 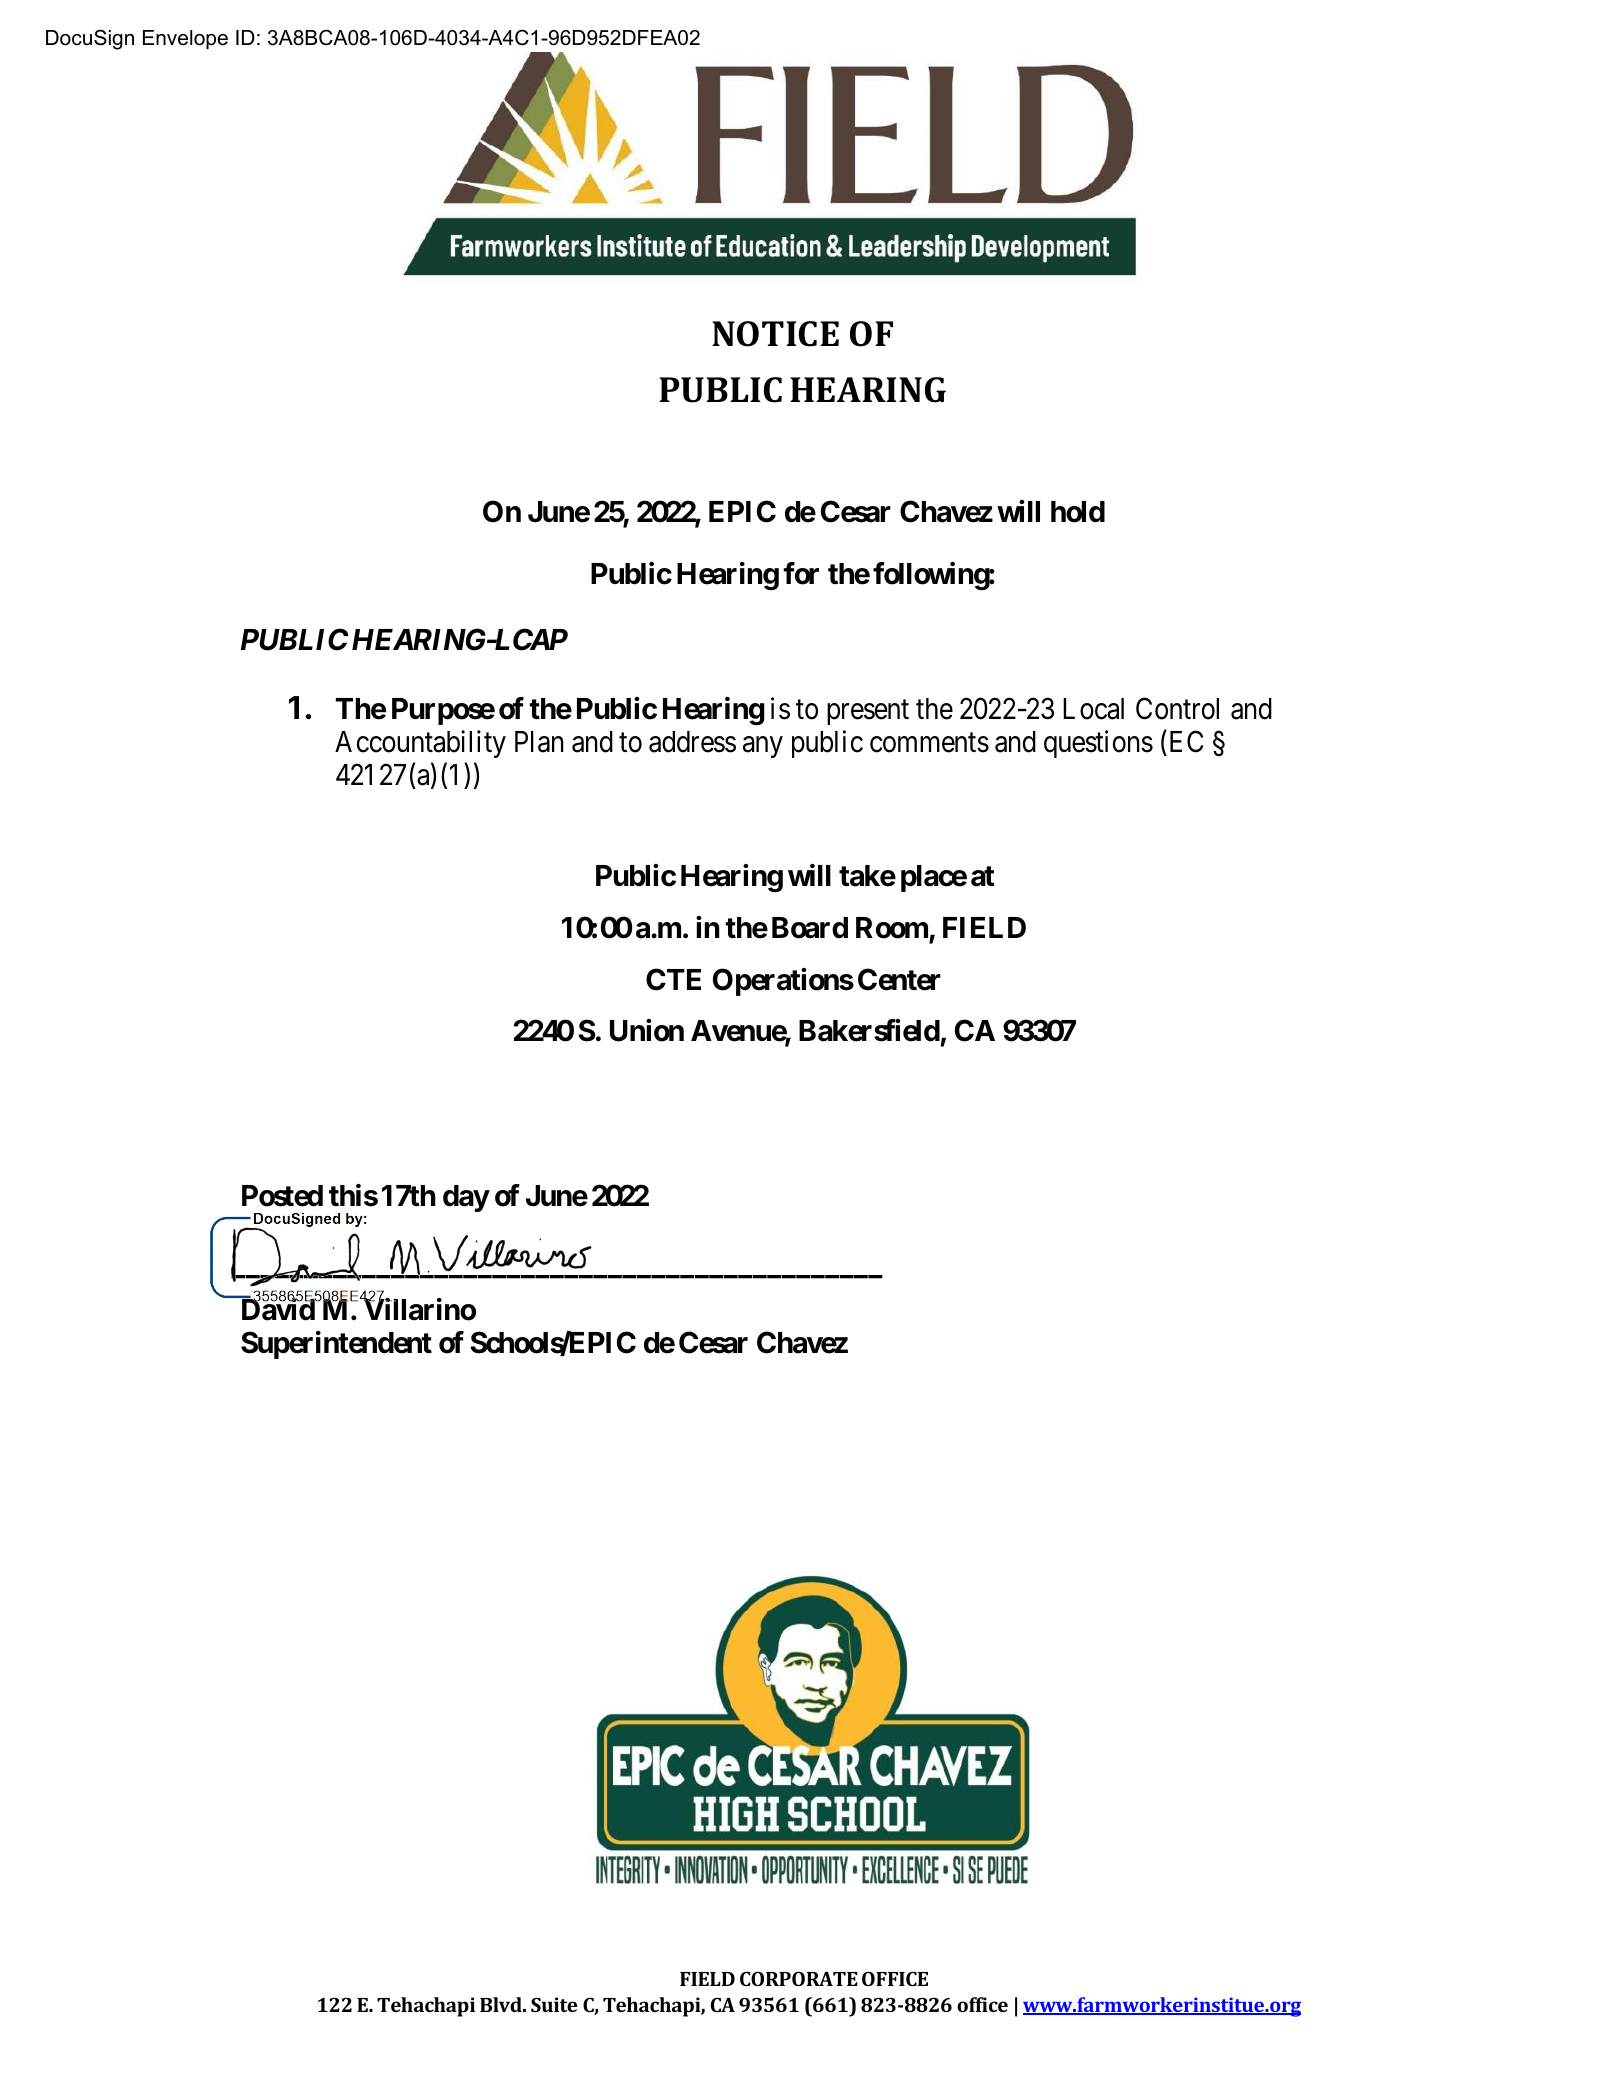 I want to click on hold, so click(x=1078, y=512).
